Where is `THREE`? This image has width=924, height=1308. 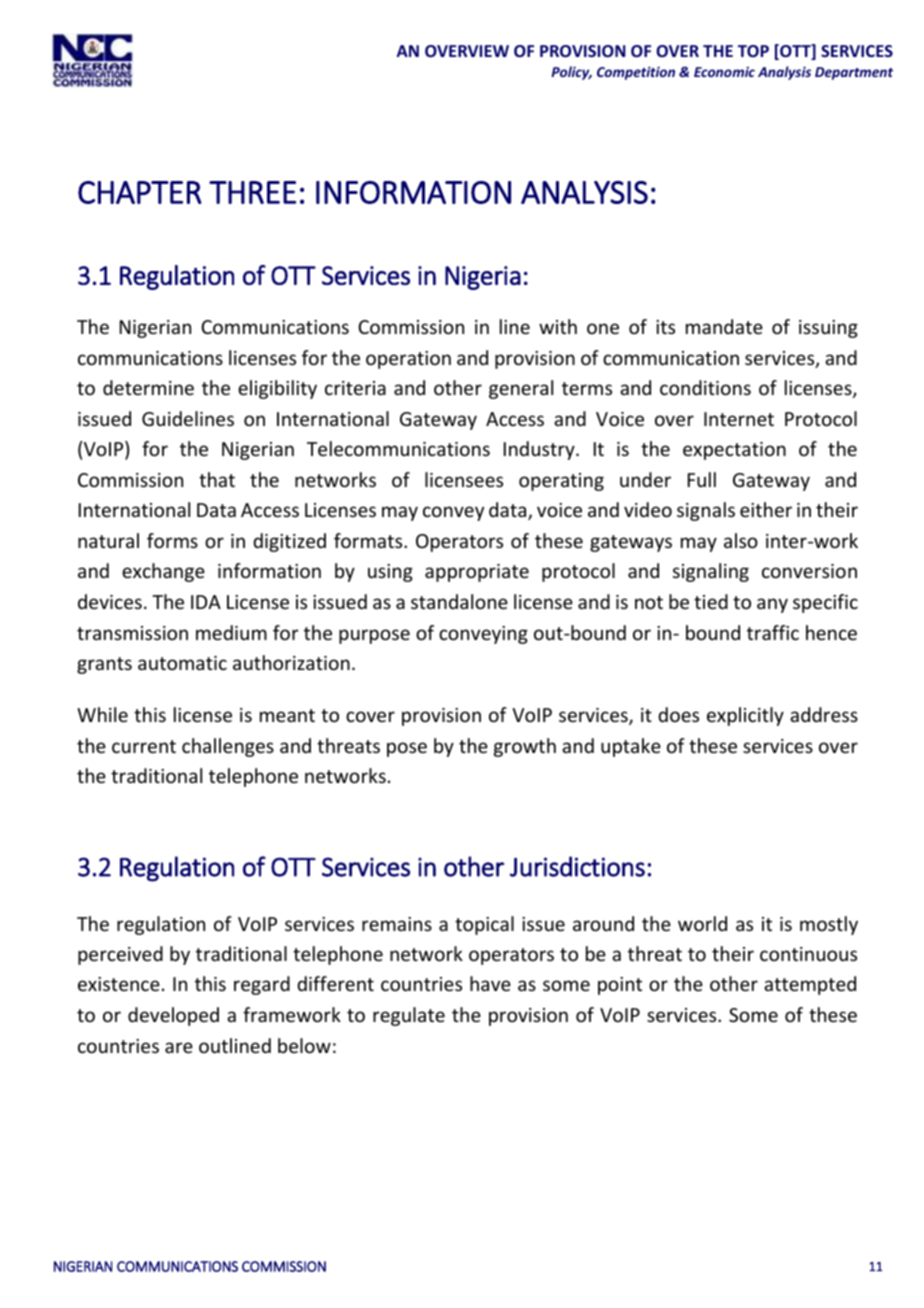
THREE is located at coordinates (252, 192).
